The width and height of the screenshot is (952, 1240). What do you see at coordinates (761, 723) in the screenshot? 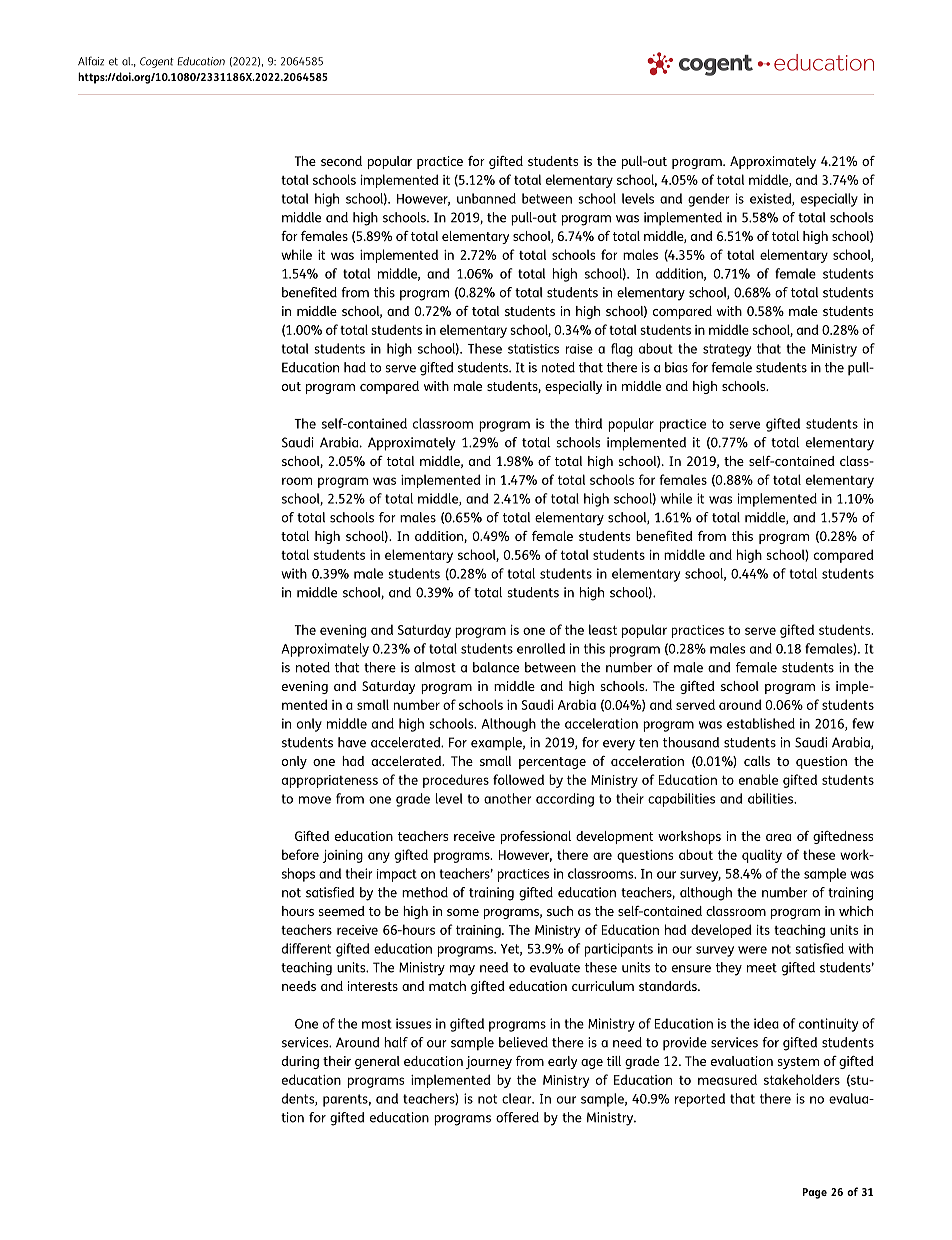
I see `established` at bounding box center [761, 723].
